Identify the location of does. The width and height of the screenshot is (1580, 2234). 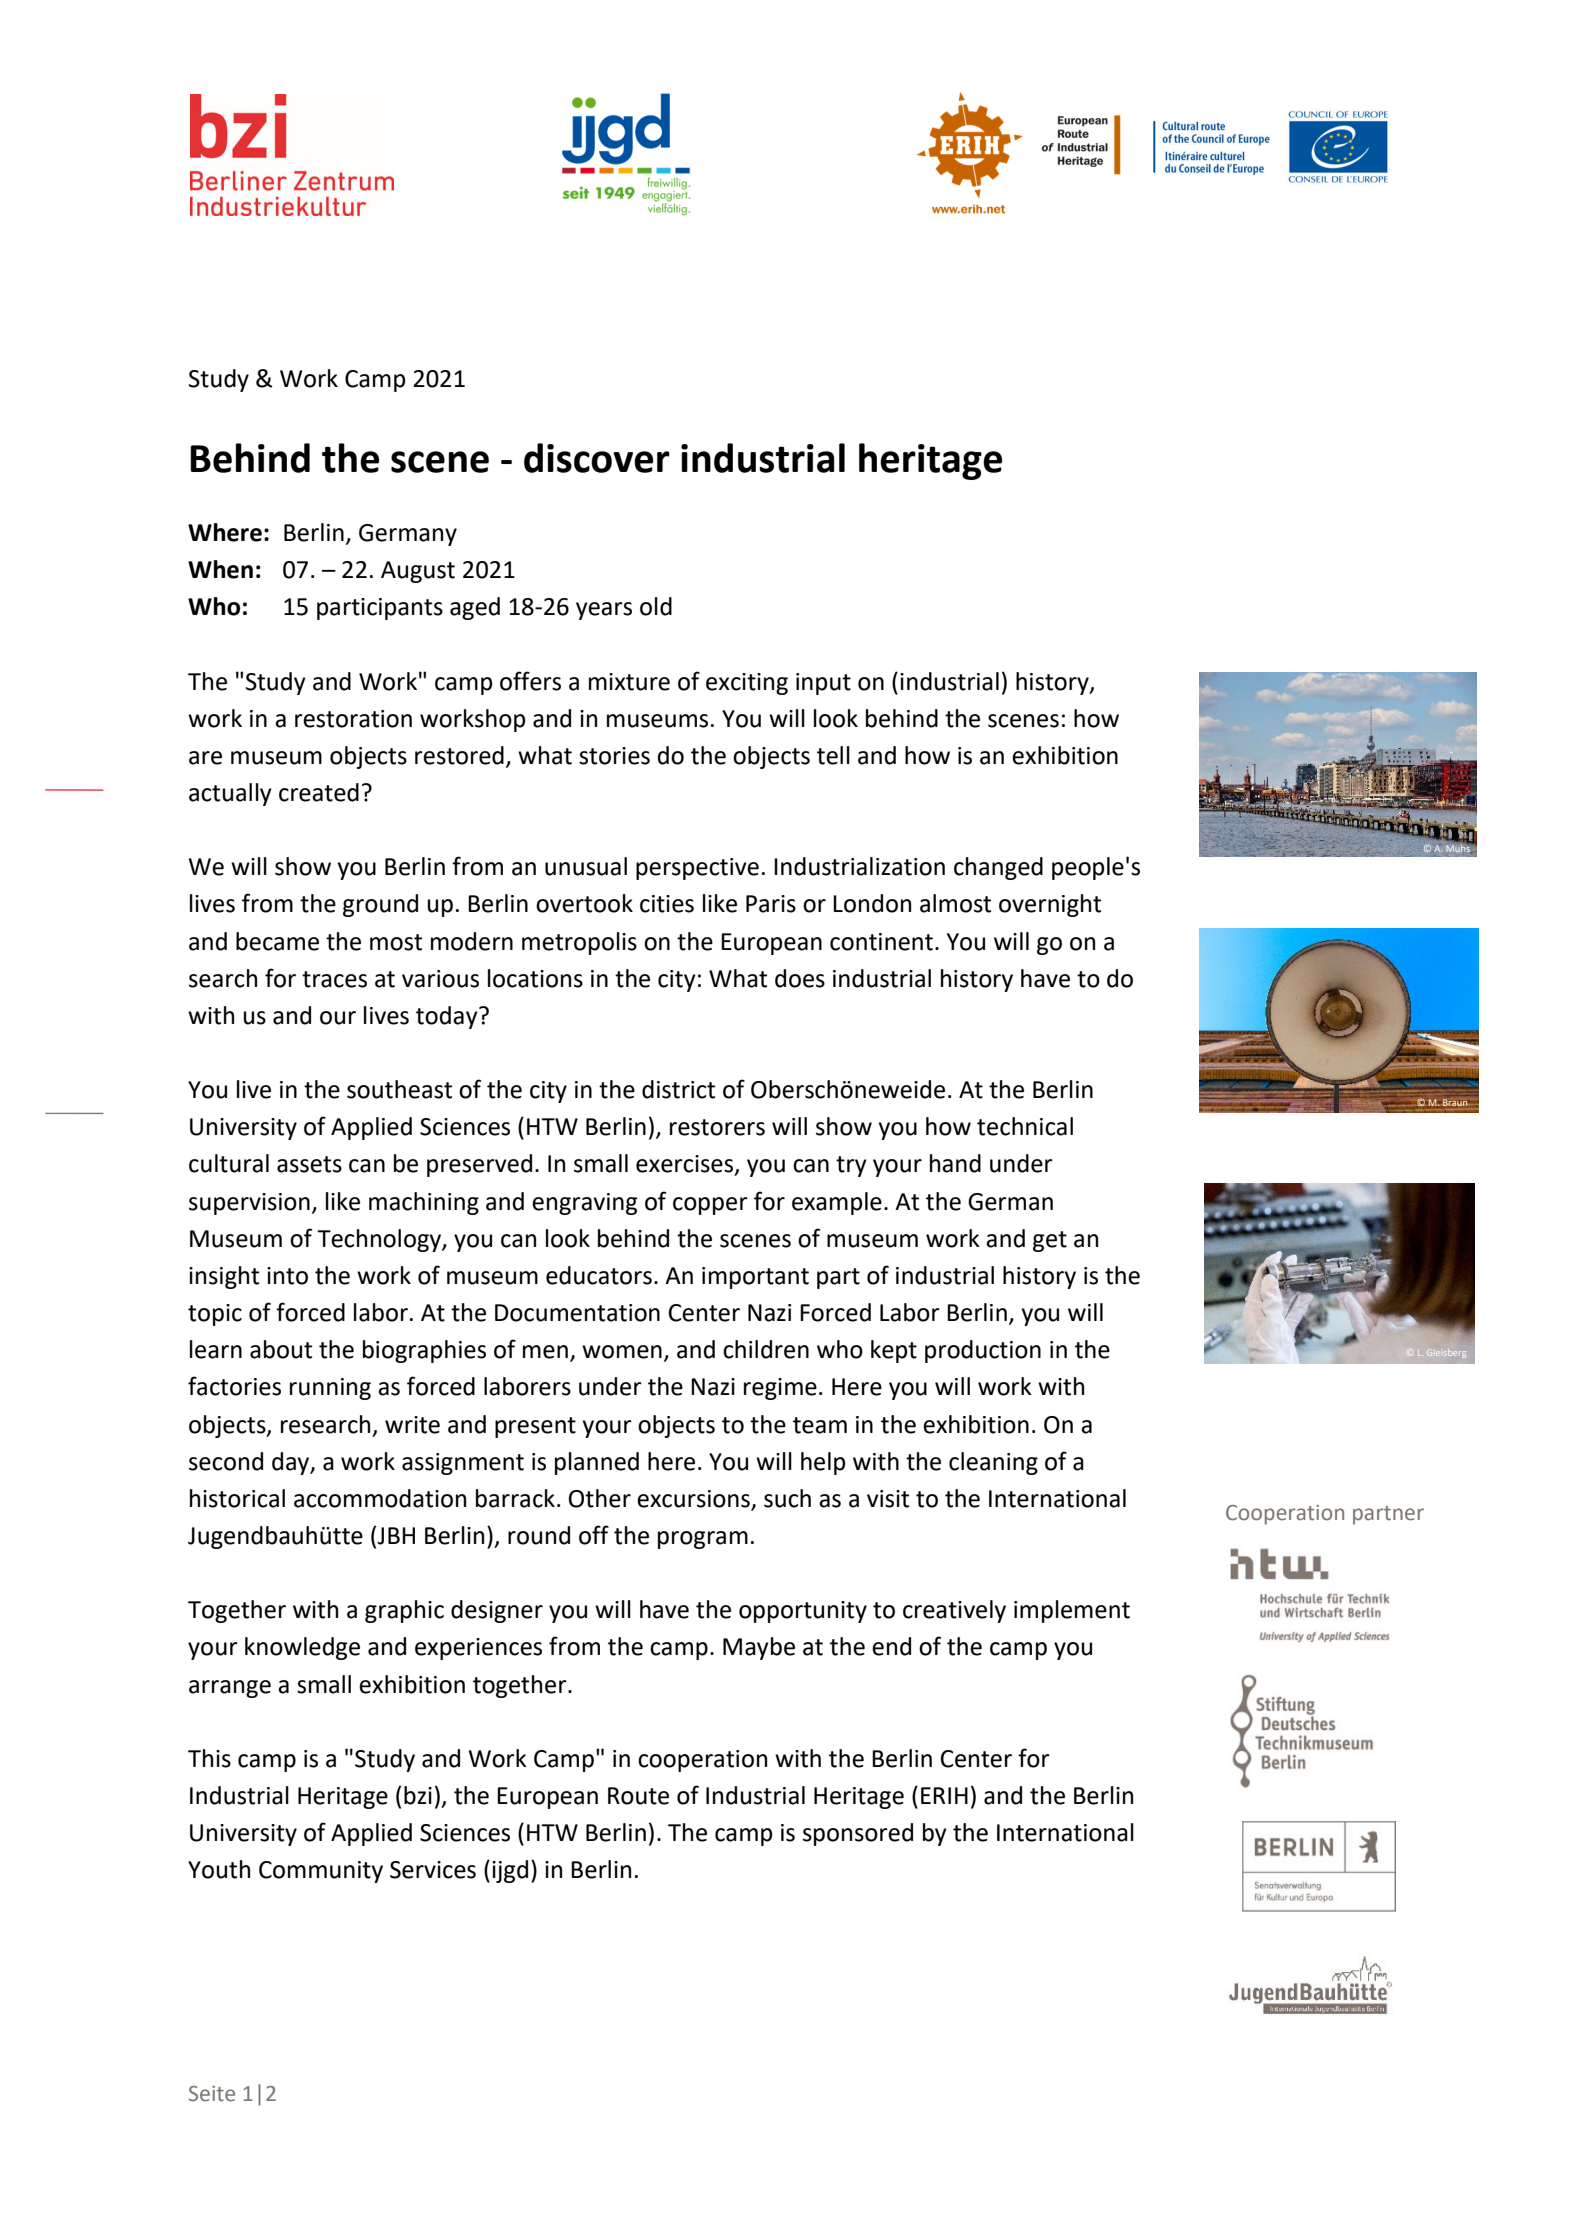
(800, 978).
